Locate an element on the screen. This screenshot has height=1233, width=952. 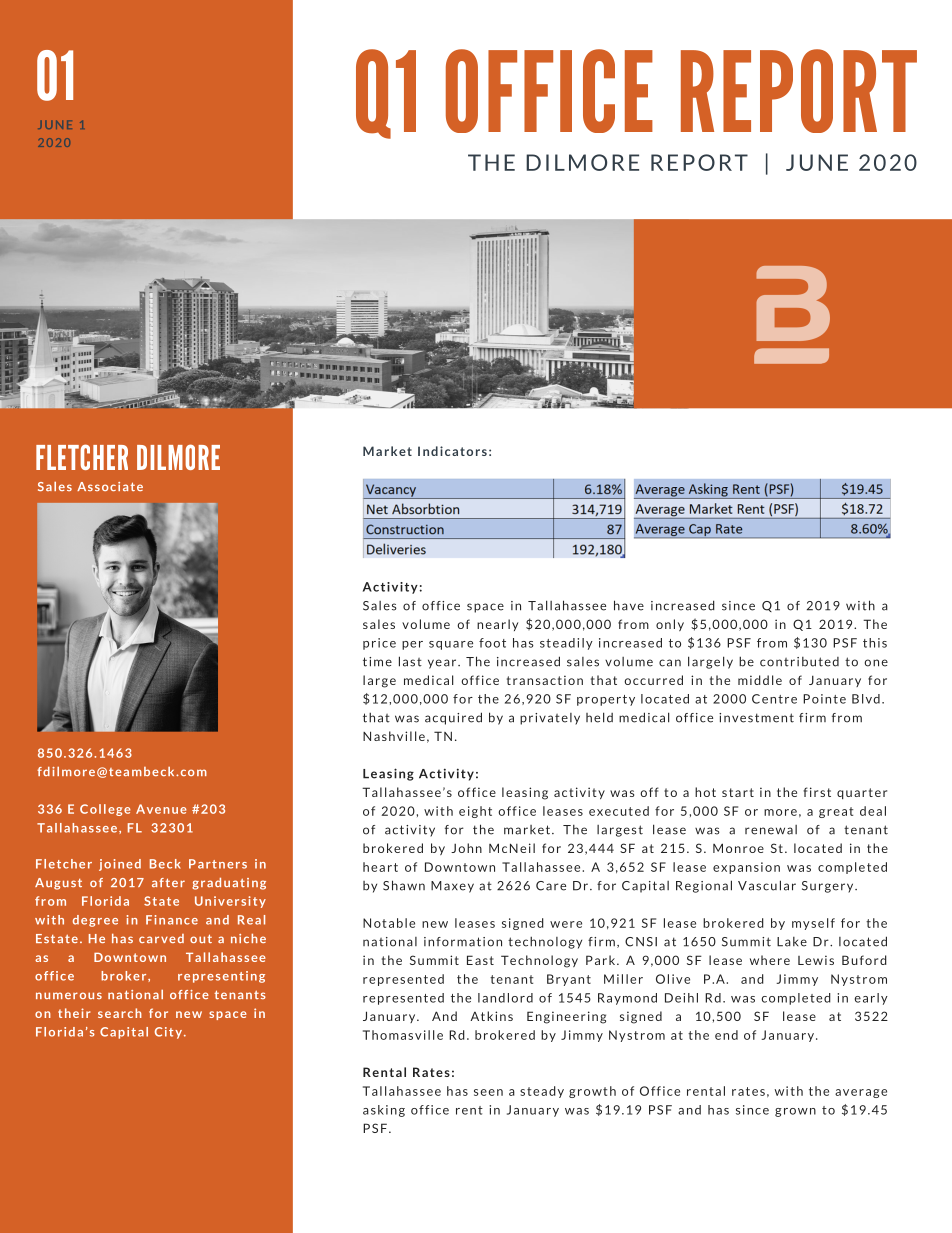
time is located at coordinates (377, 662).
